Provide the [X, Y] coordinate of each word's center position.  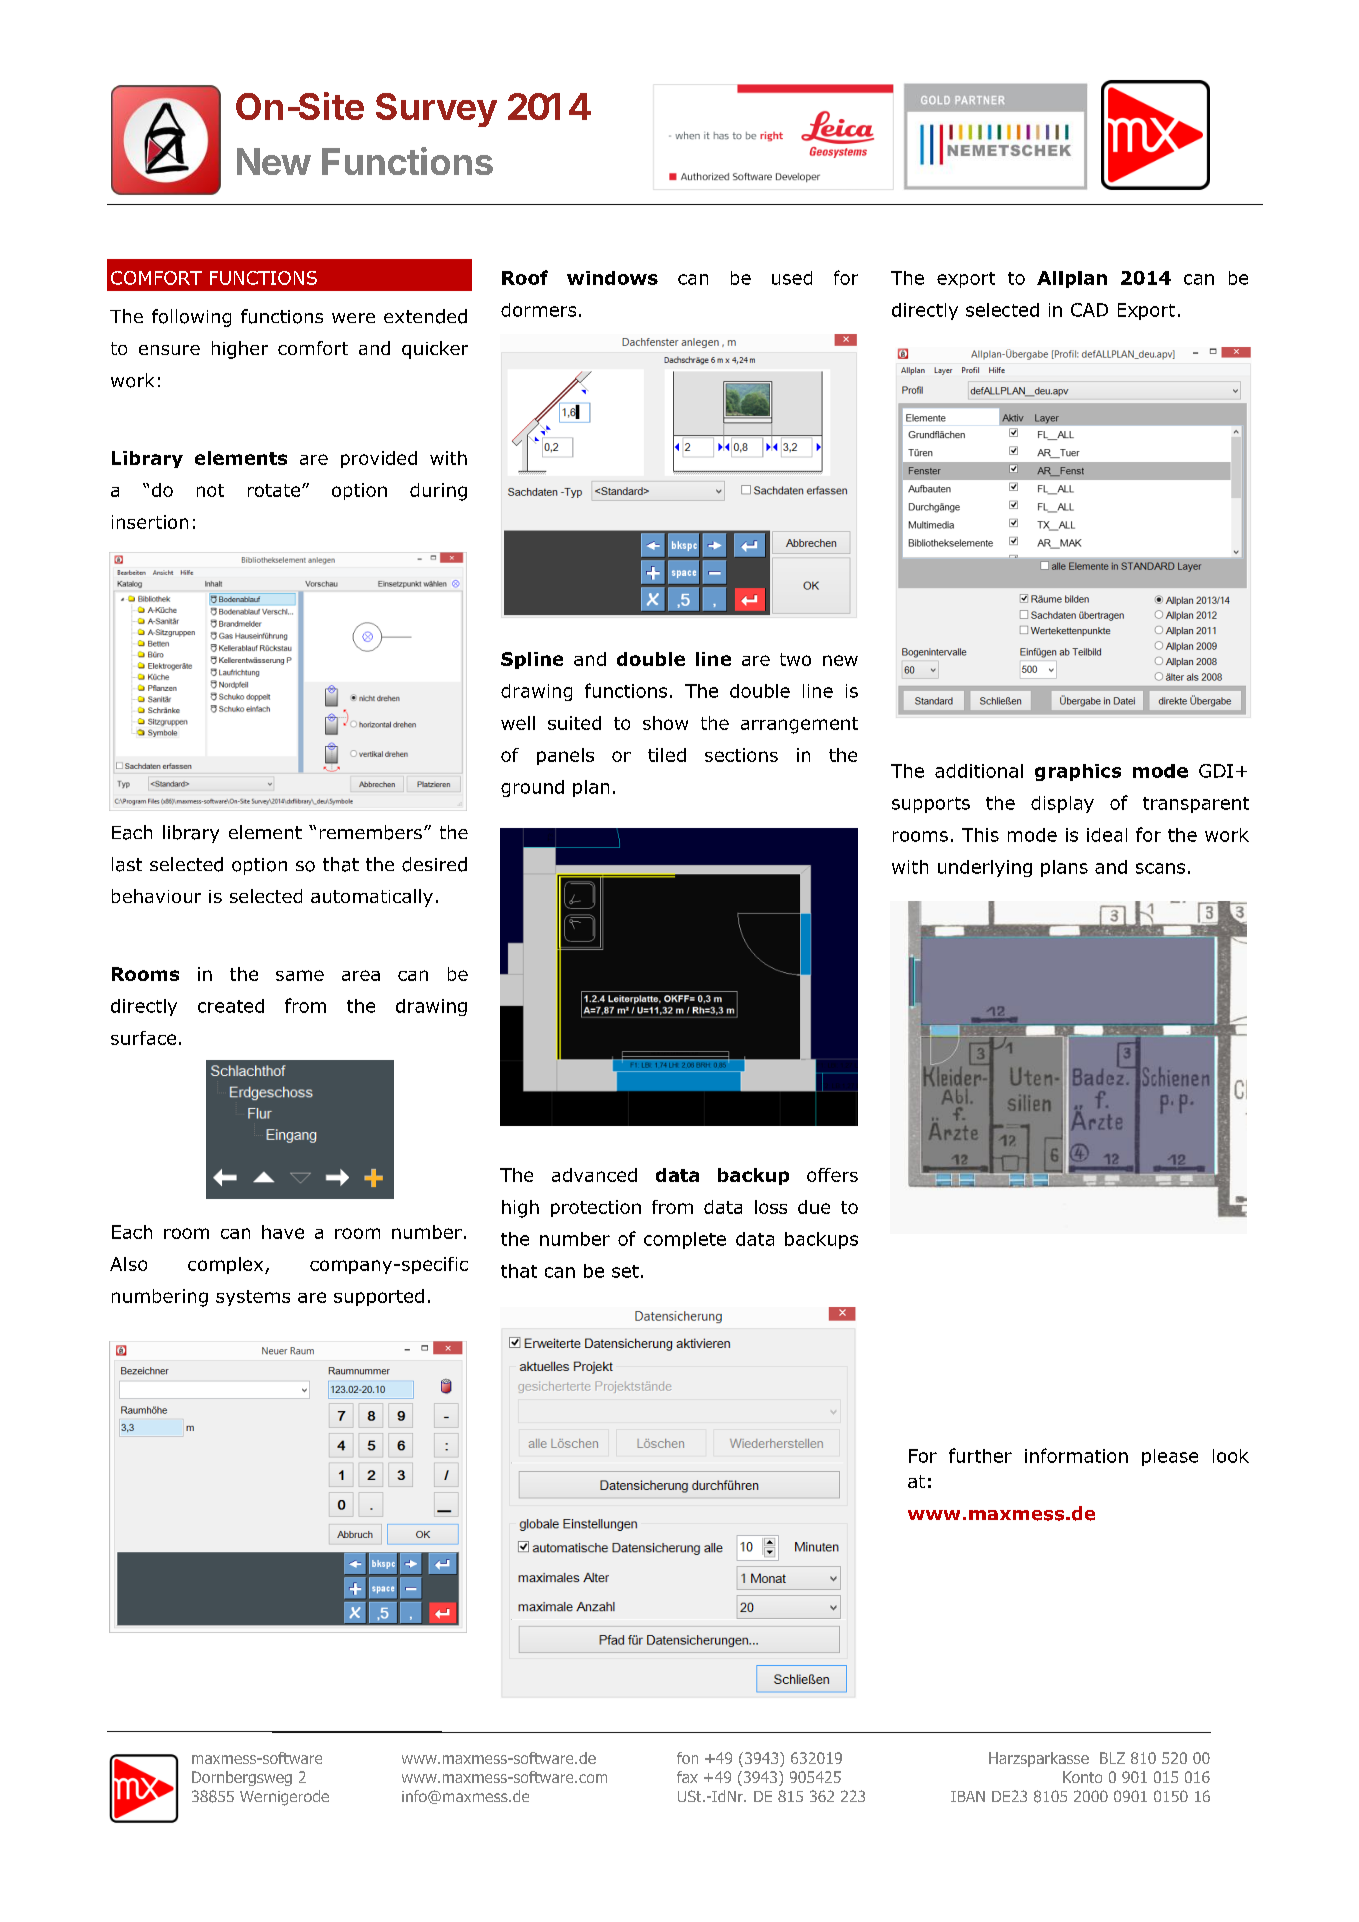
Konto [1082, 1777]
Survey [436, 110]
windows [612, 278]
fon [687, 1758]
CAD [1089, 310]
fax [687, 1777]
